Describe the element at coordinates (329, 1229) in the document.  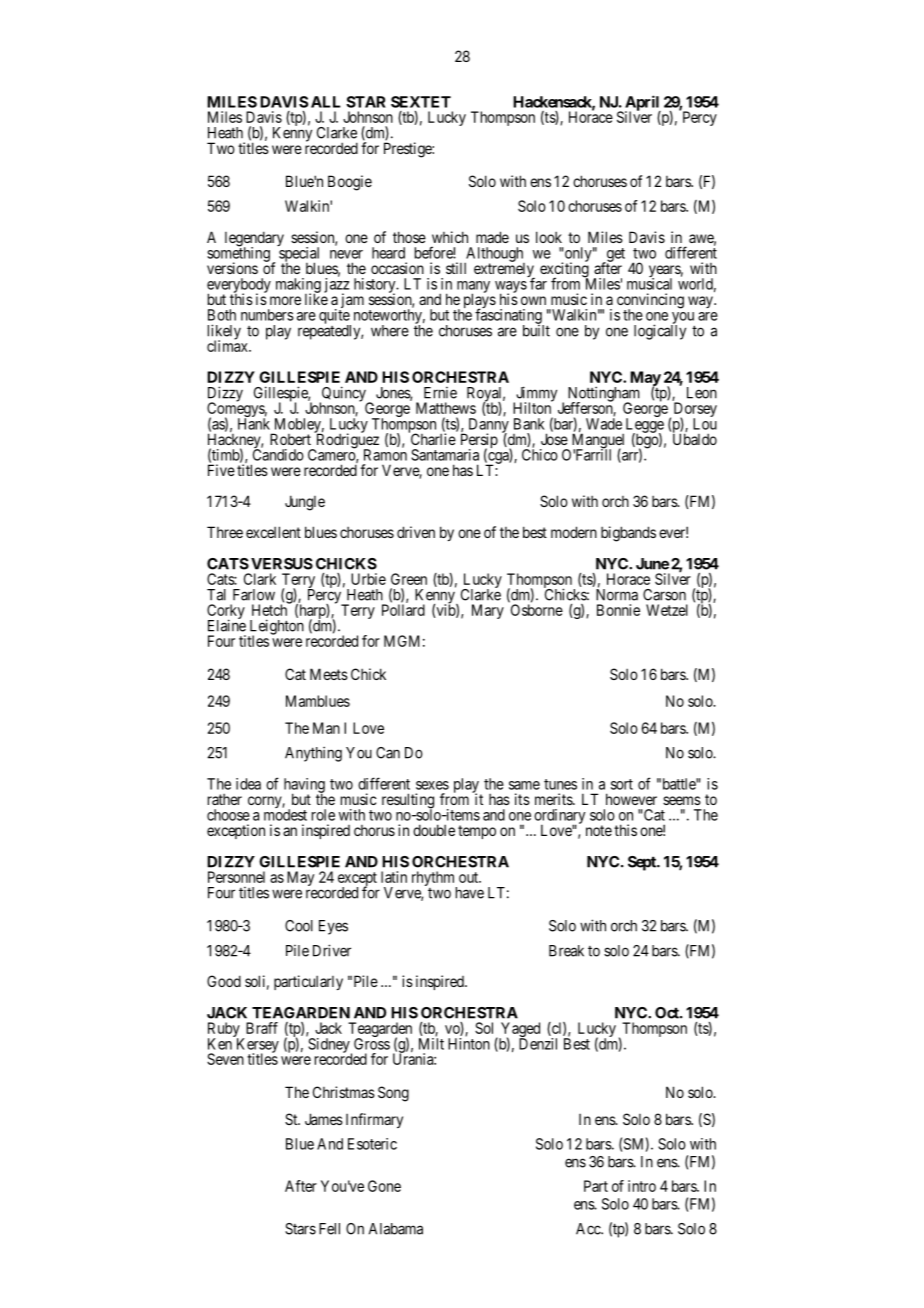
I see `Fell` at that location.
